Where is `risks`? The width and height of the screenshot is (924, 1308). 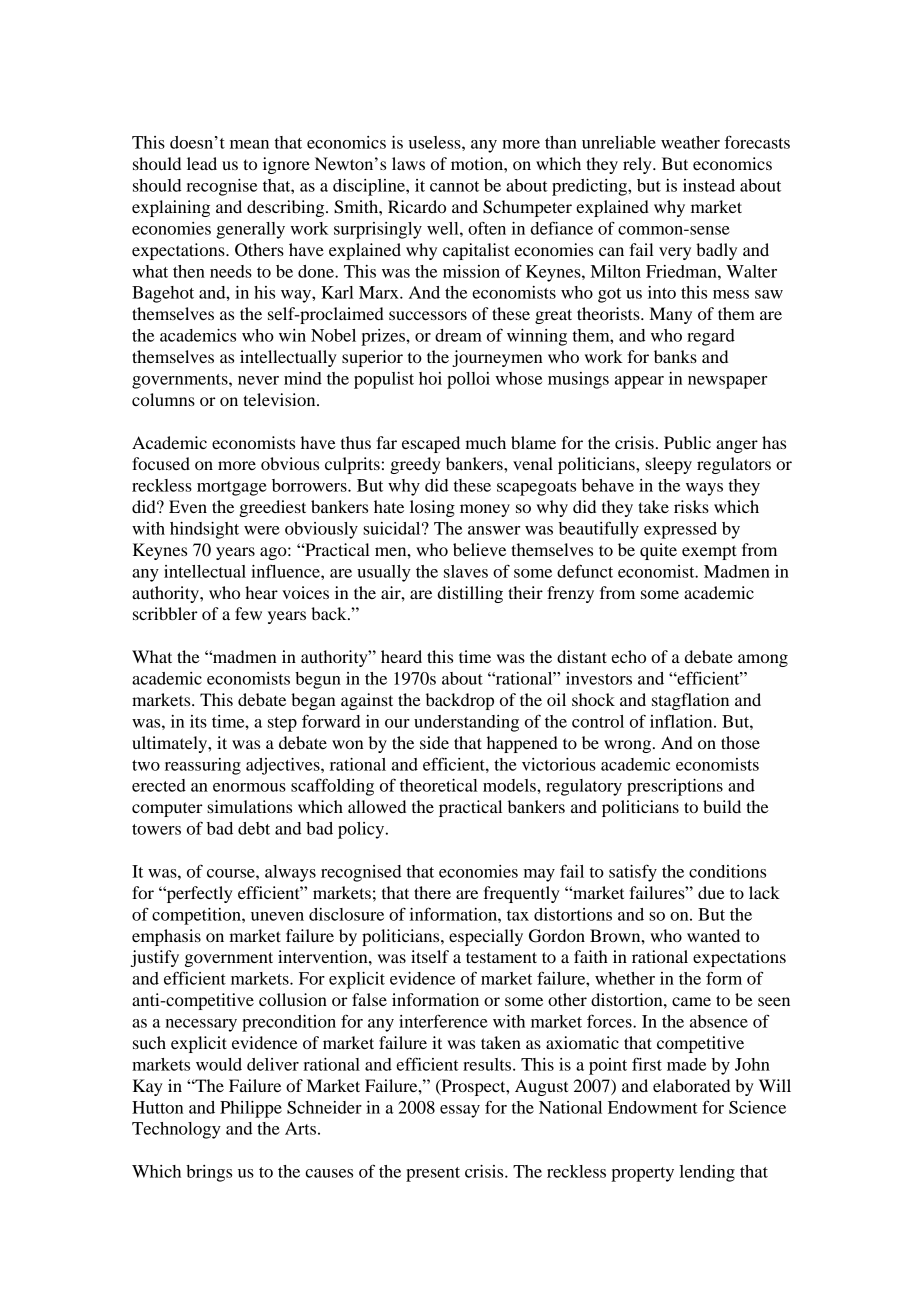
risks is located at coordinates (691, 506).
